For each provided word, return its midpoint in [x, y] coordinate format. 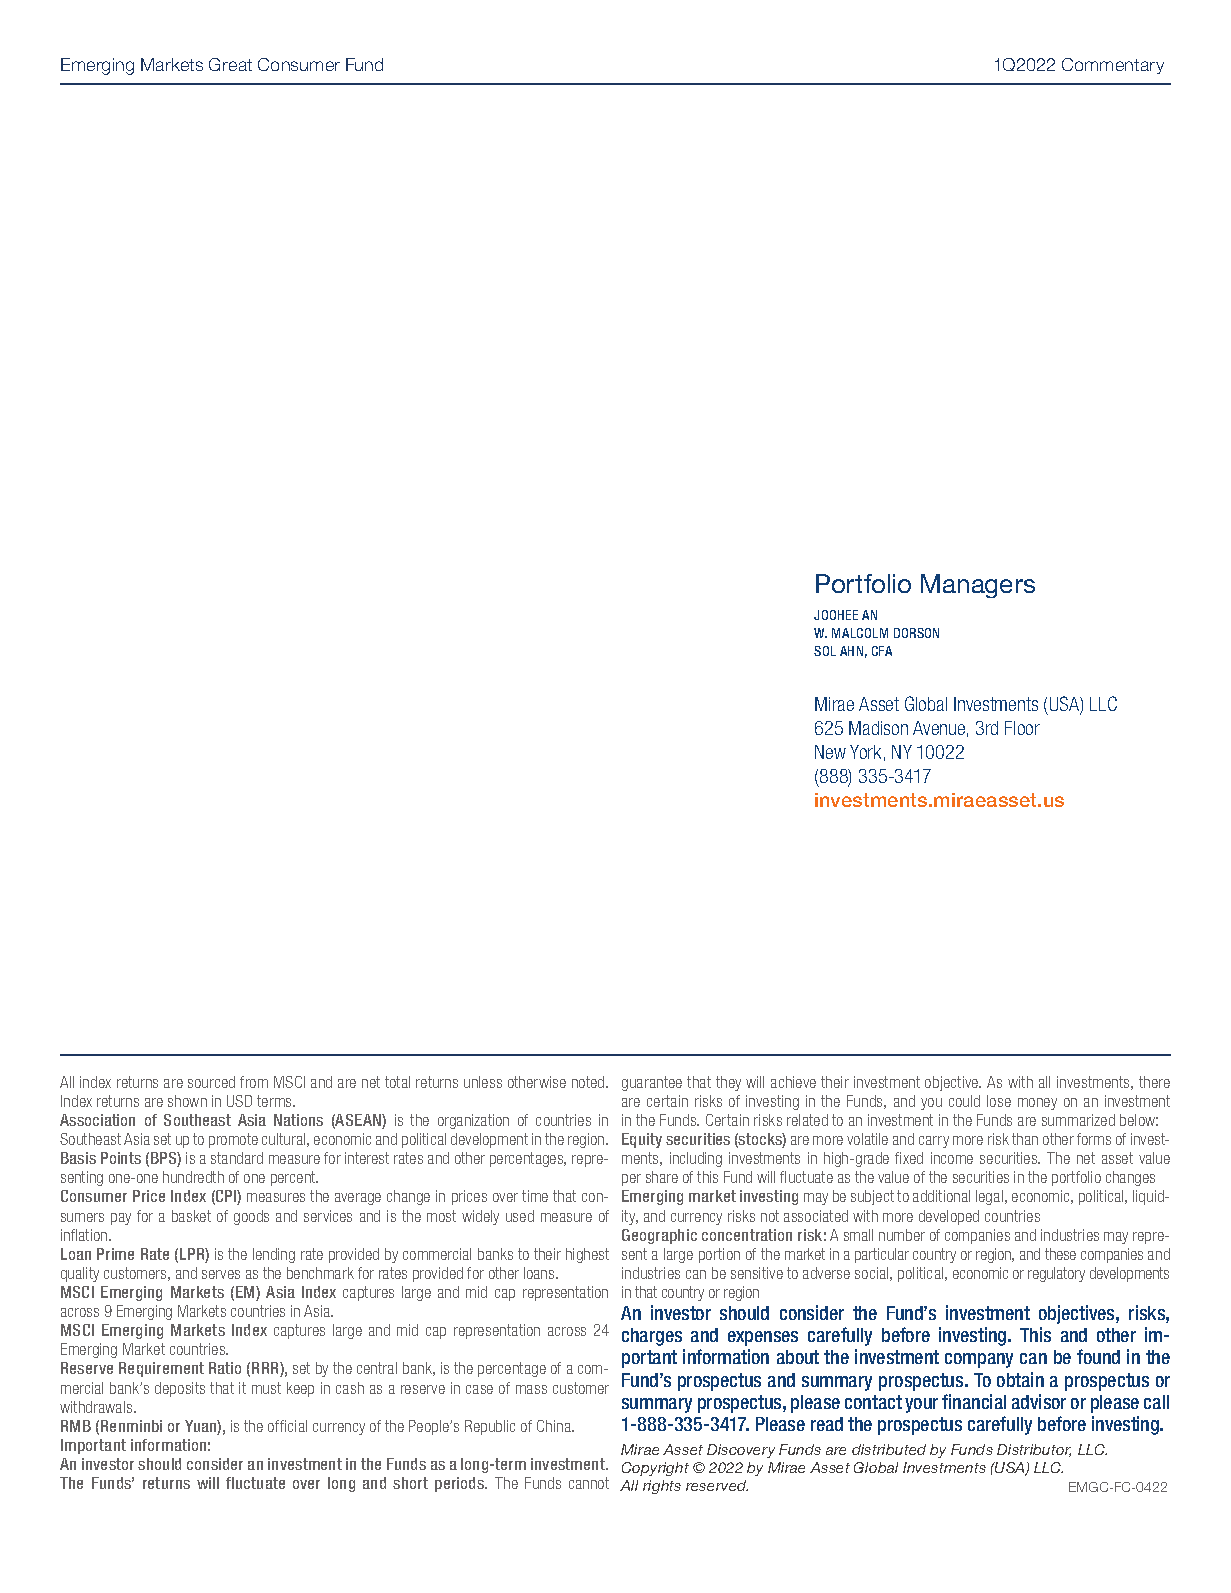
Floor [1022, 728]
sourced [211, 1082]
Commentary [1113, 66]
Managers [978, 586]
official [287, 1426]
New [830, 752]
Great [230, 64]
